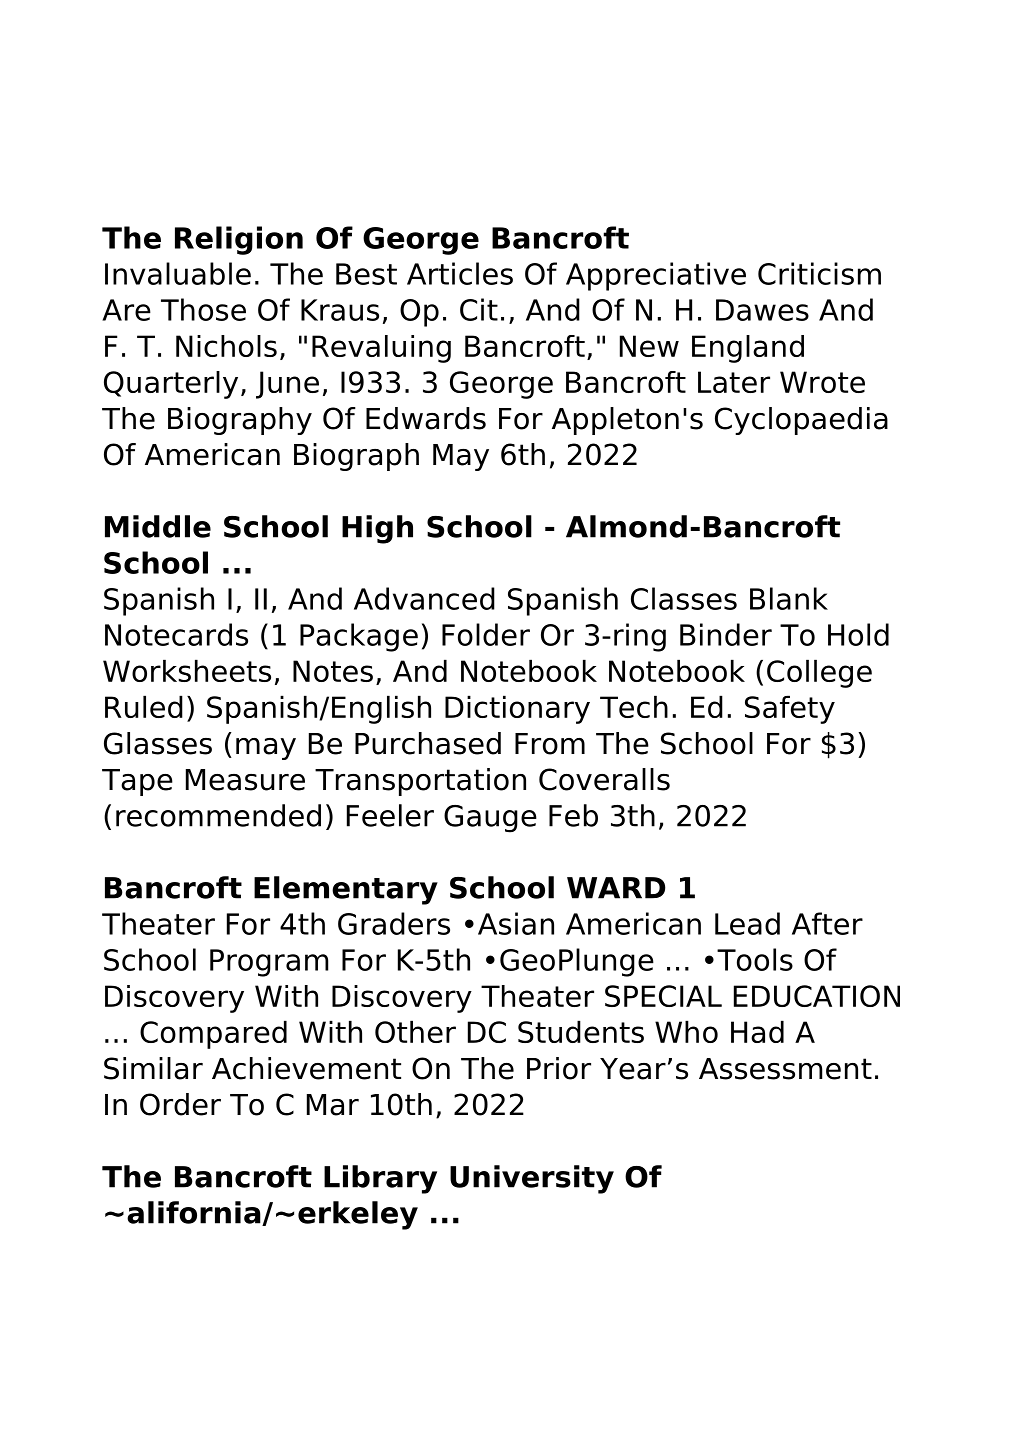 Image resolution: width=1010 pixels, height=1433 pixels. What do you see at coordinates (460, 273) in the screenshot?
I see `Articles` at bounding box center [460, 273].
